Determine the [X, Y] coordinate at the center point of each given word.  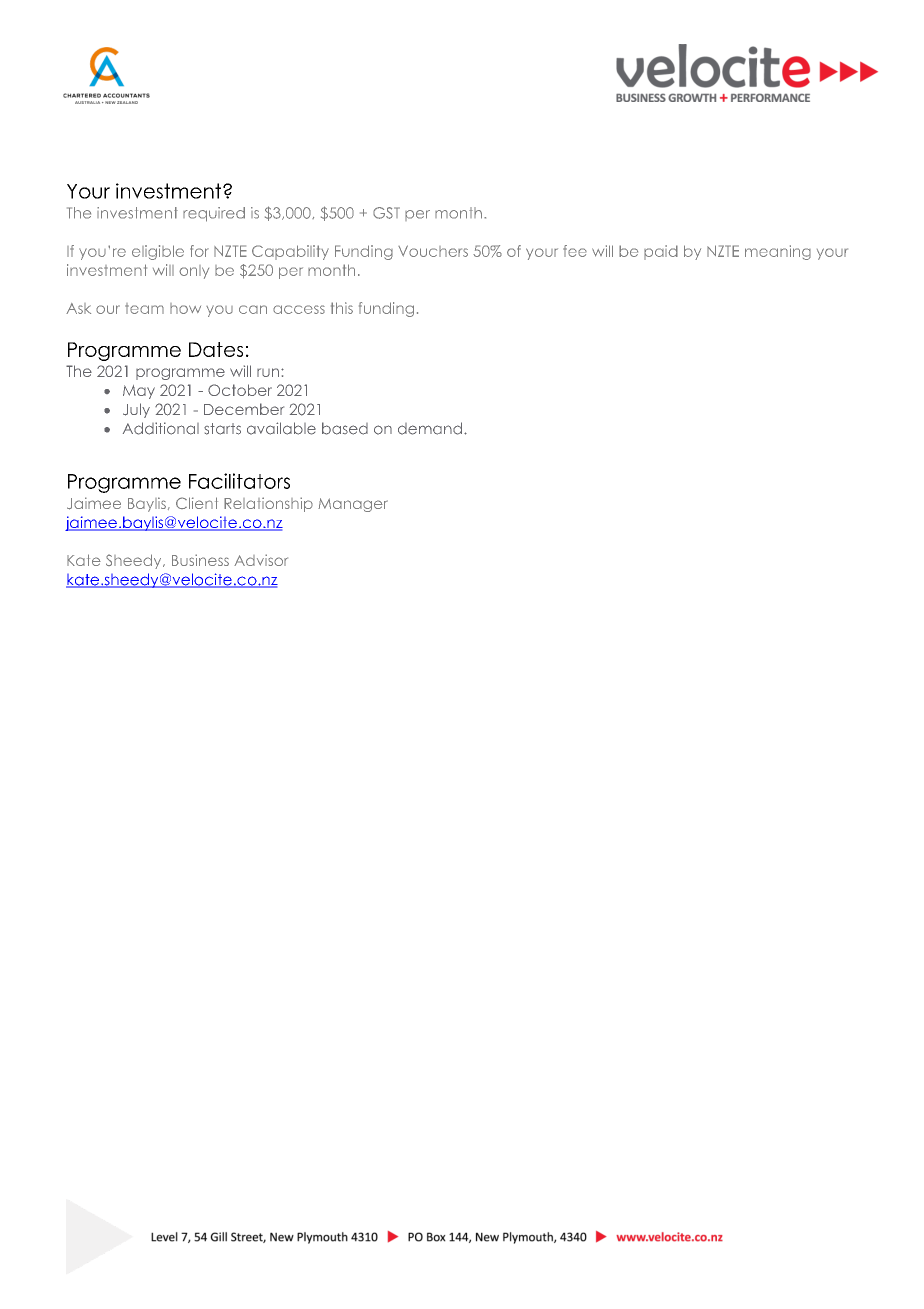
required [214, 214]
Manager [353, 505]
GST [386, 213]
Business [200, 560]
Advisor [261, 560]
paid [661, 252]
